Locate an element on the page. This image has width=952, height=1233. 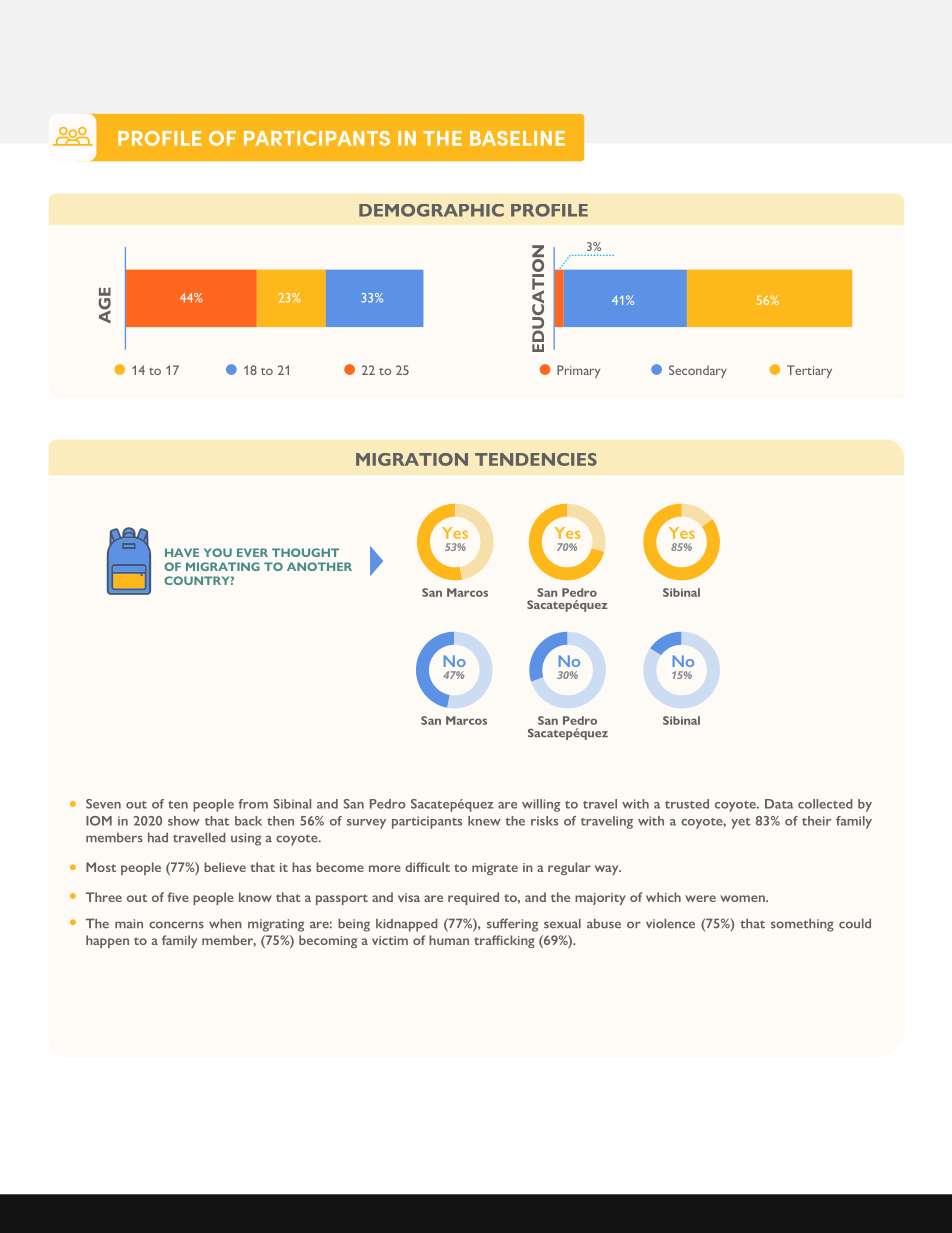
MIGRATION is located at coordinates (412, 459).
